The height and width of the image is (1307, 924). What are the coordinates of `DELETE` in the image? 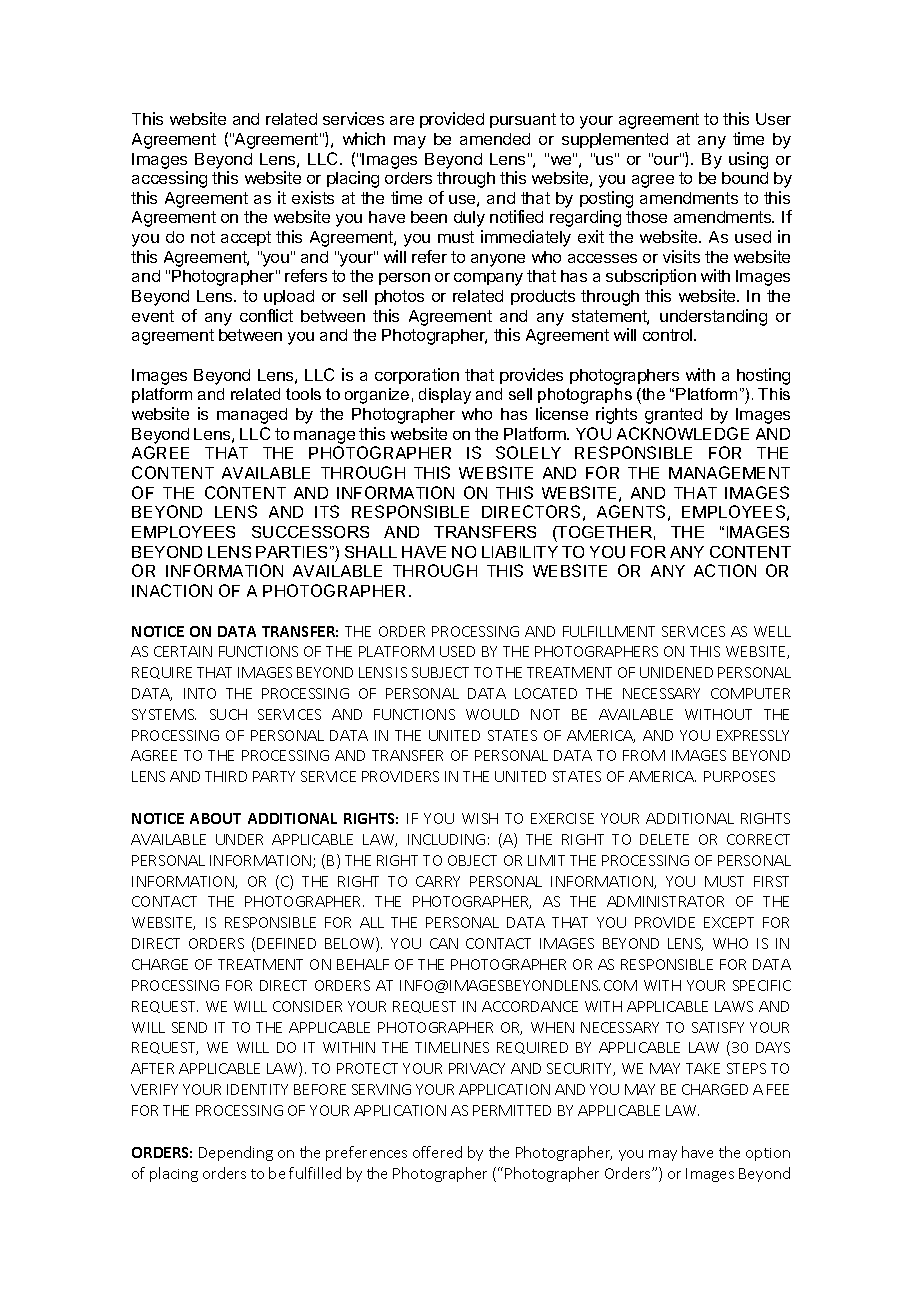 It's located at (664, 839).
